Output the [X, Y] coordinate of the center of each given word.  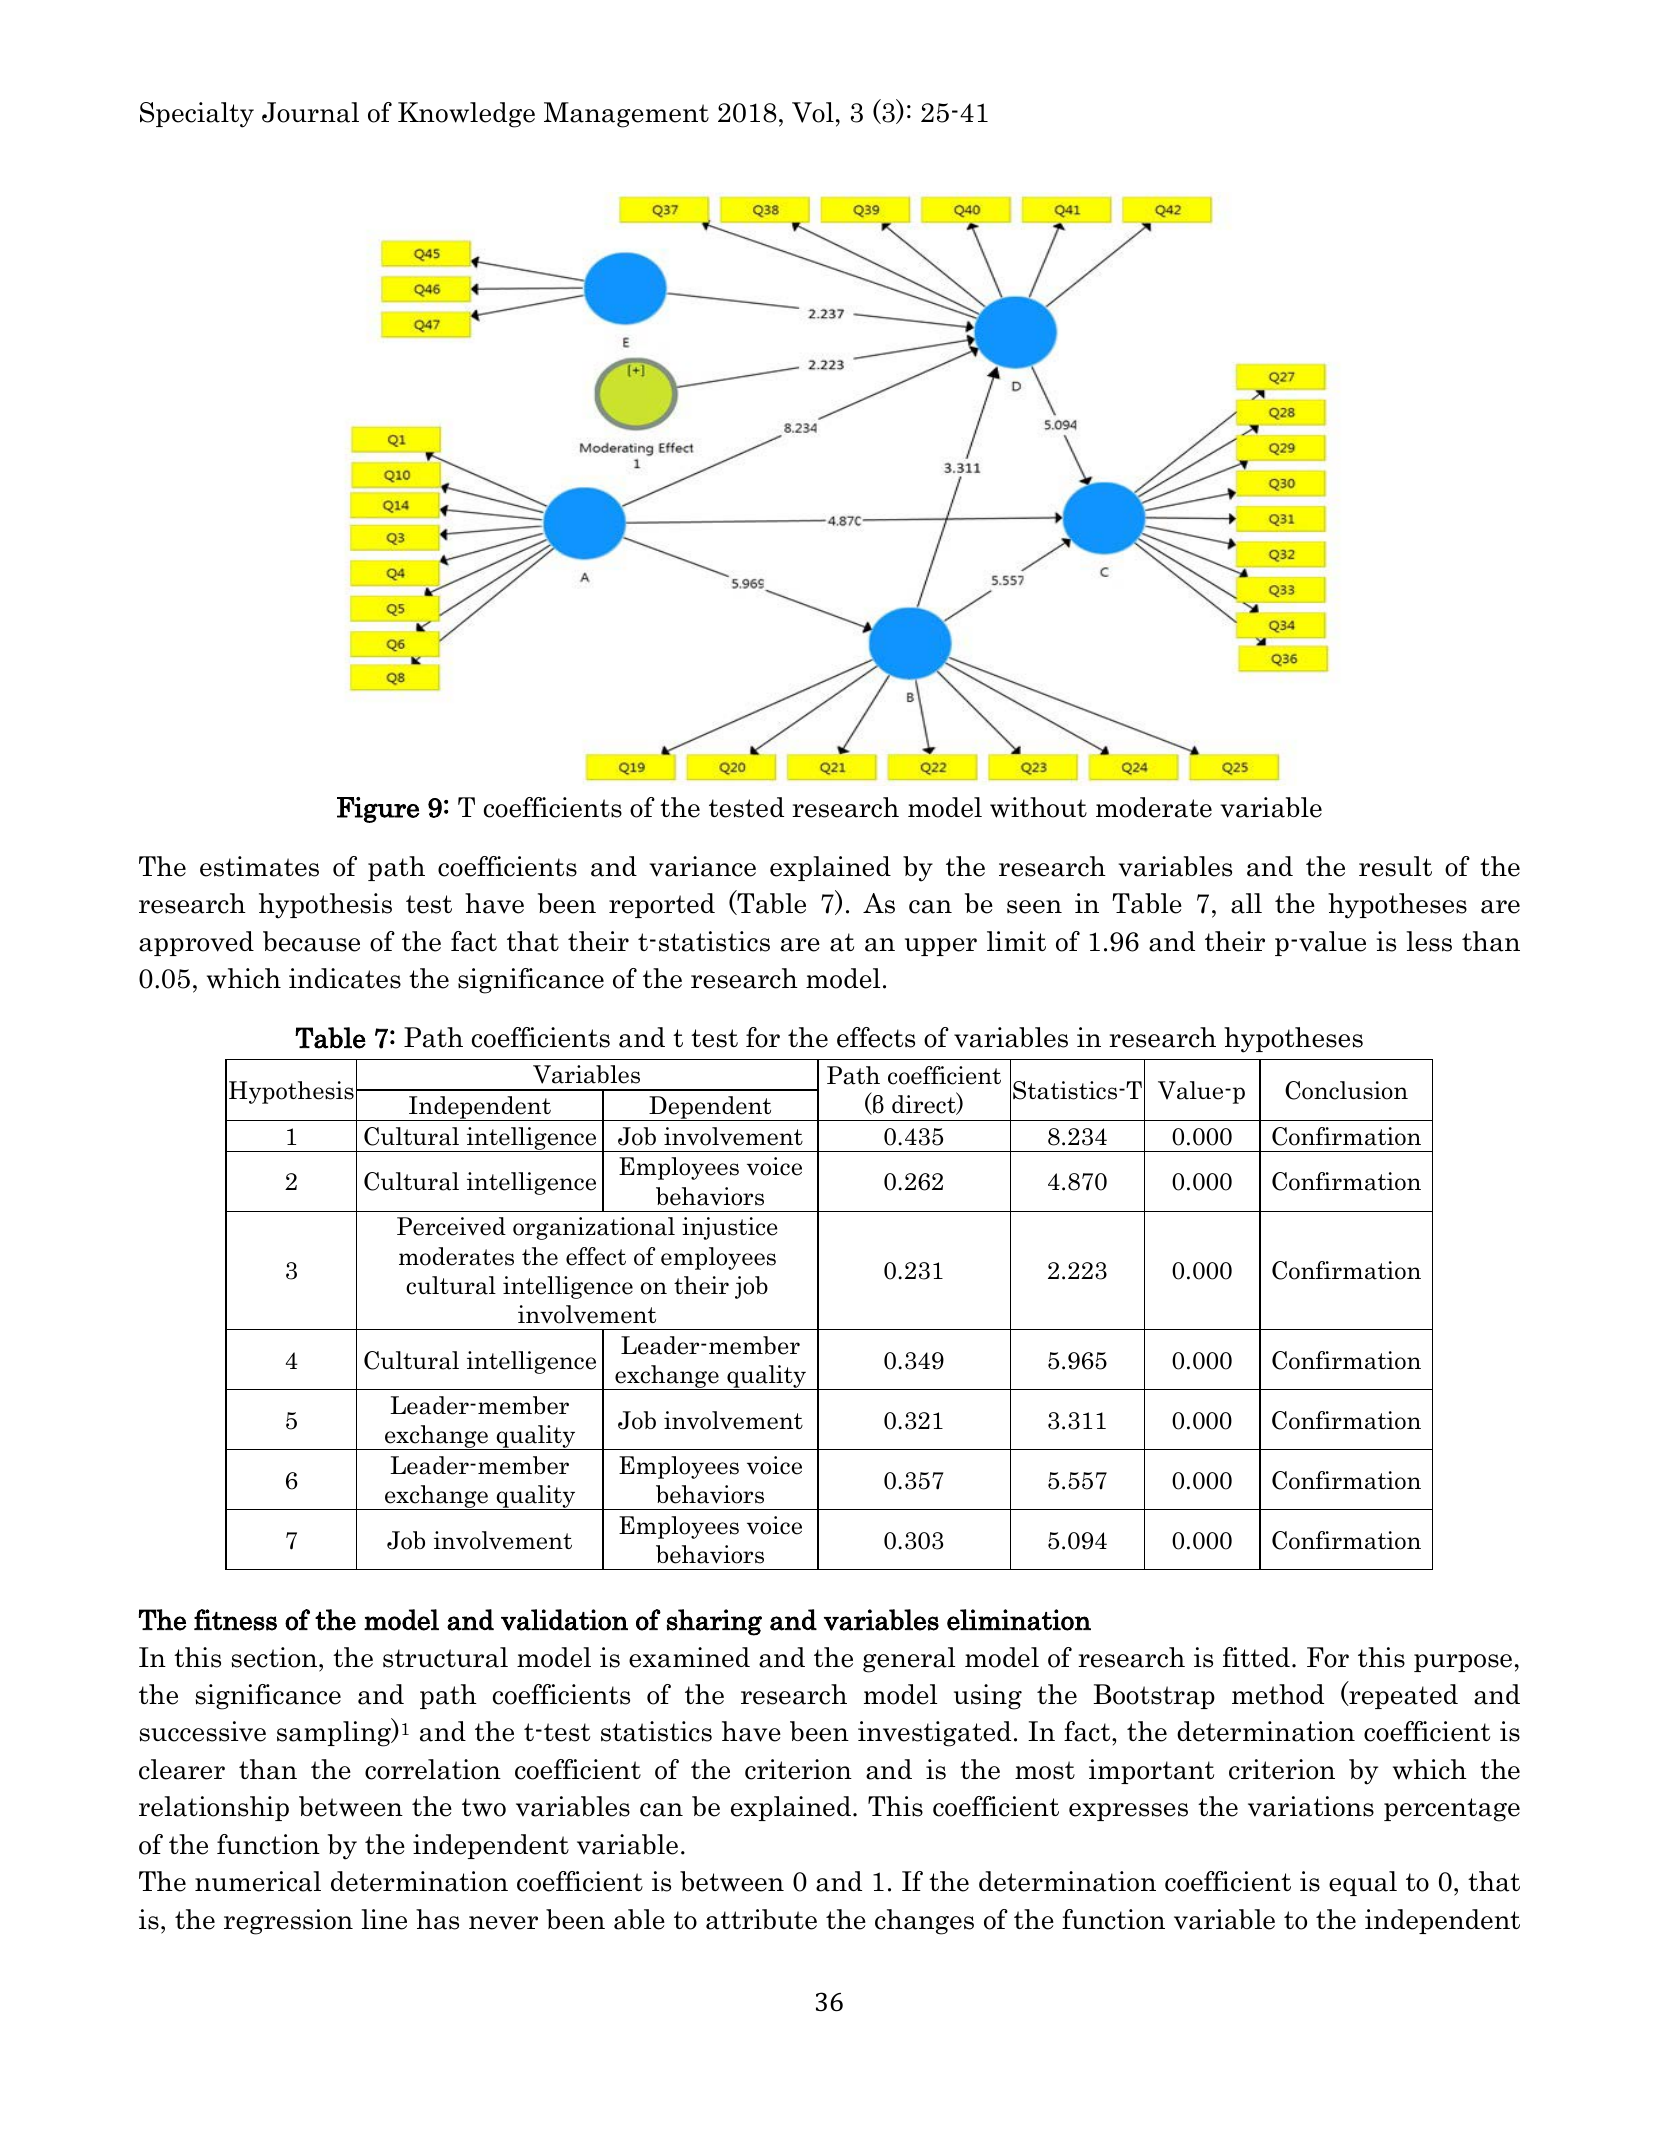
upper [941, 947]
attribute [761, 1919]
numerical [258, 1881]
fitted [1256, 1657]
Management [626, 115]
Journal [310, 112]
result [1395, 866]
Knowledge [466, 115]
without [1038, 807]
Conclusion [1346, 1090]
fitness [235, 1620]
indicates [345, 978]
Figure [378, 810]
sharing [714, 1622]
